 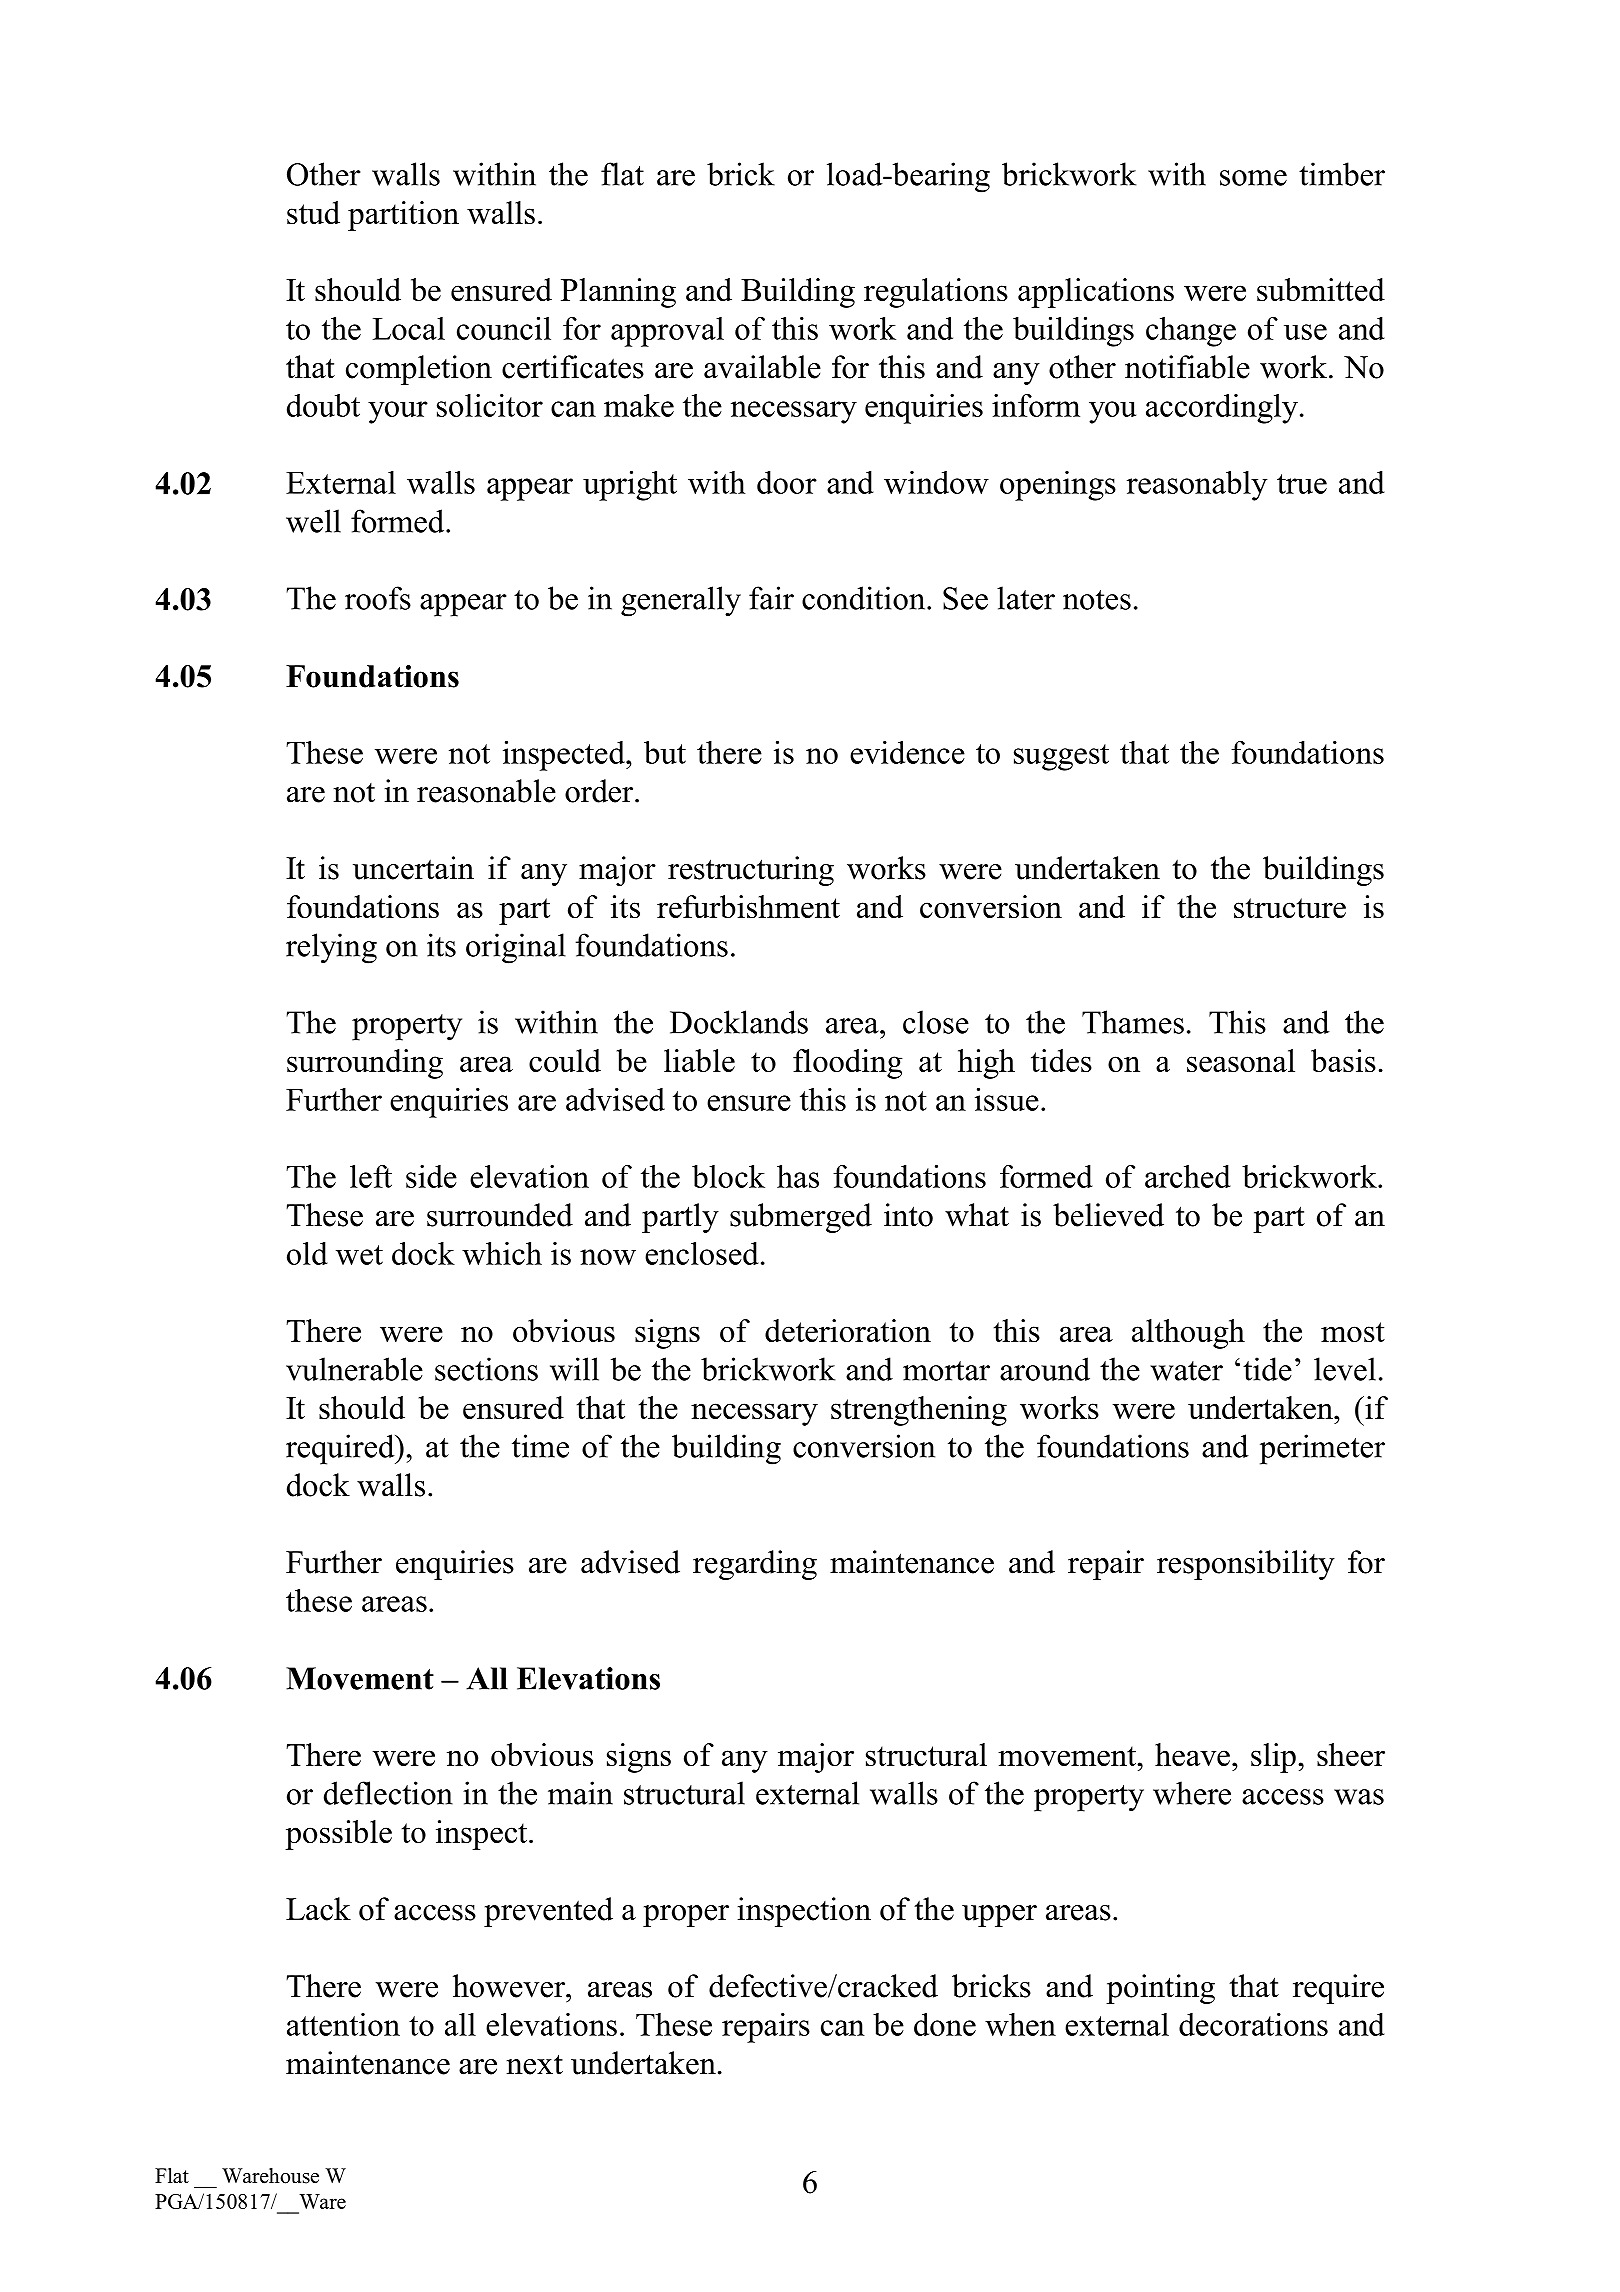 I want to click on roofs, so click(x=378, y=598).
